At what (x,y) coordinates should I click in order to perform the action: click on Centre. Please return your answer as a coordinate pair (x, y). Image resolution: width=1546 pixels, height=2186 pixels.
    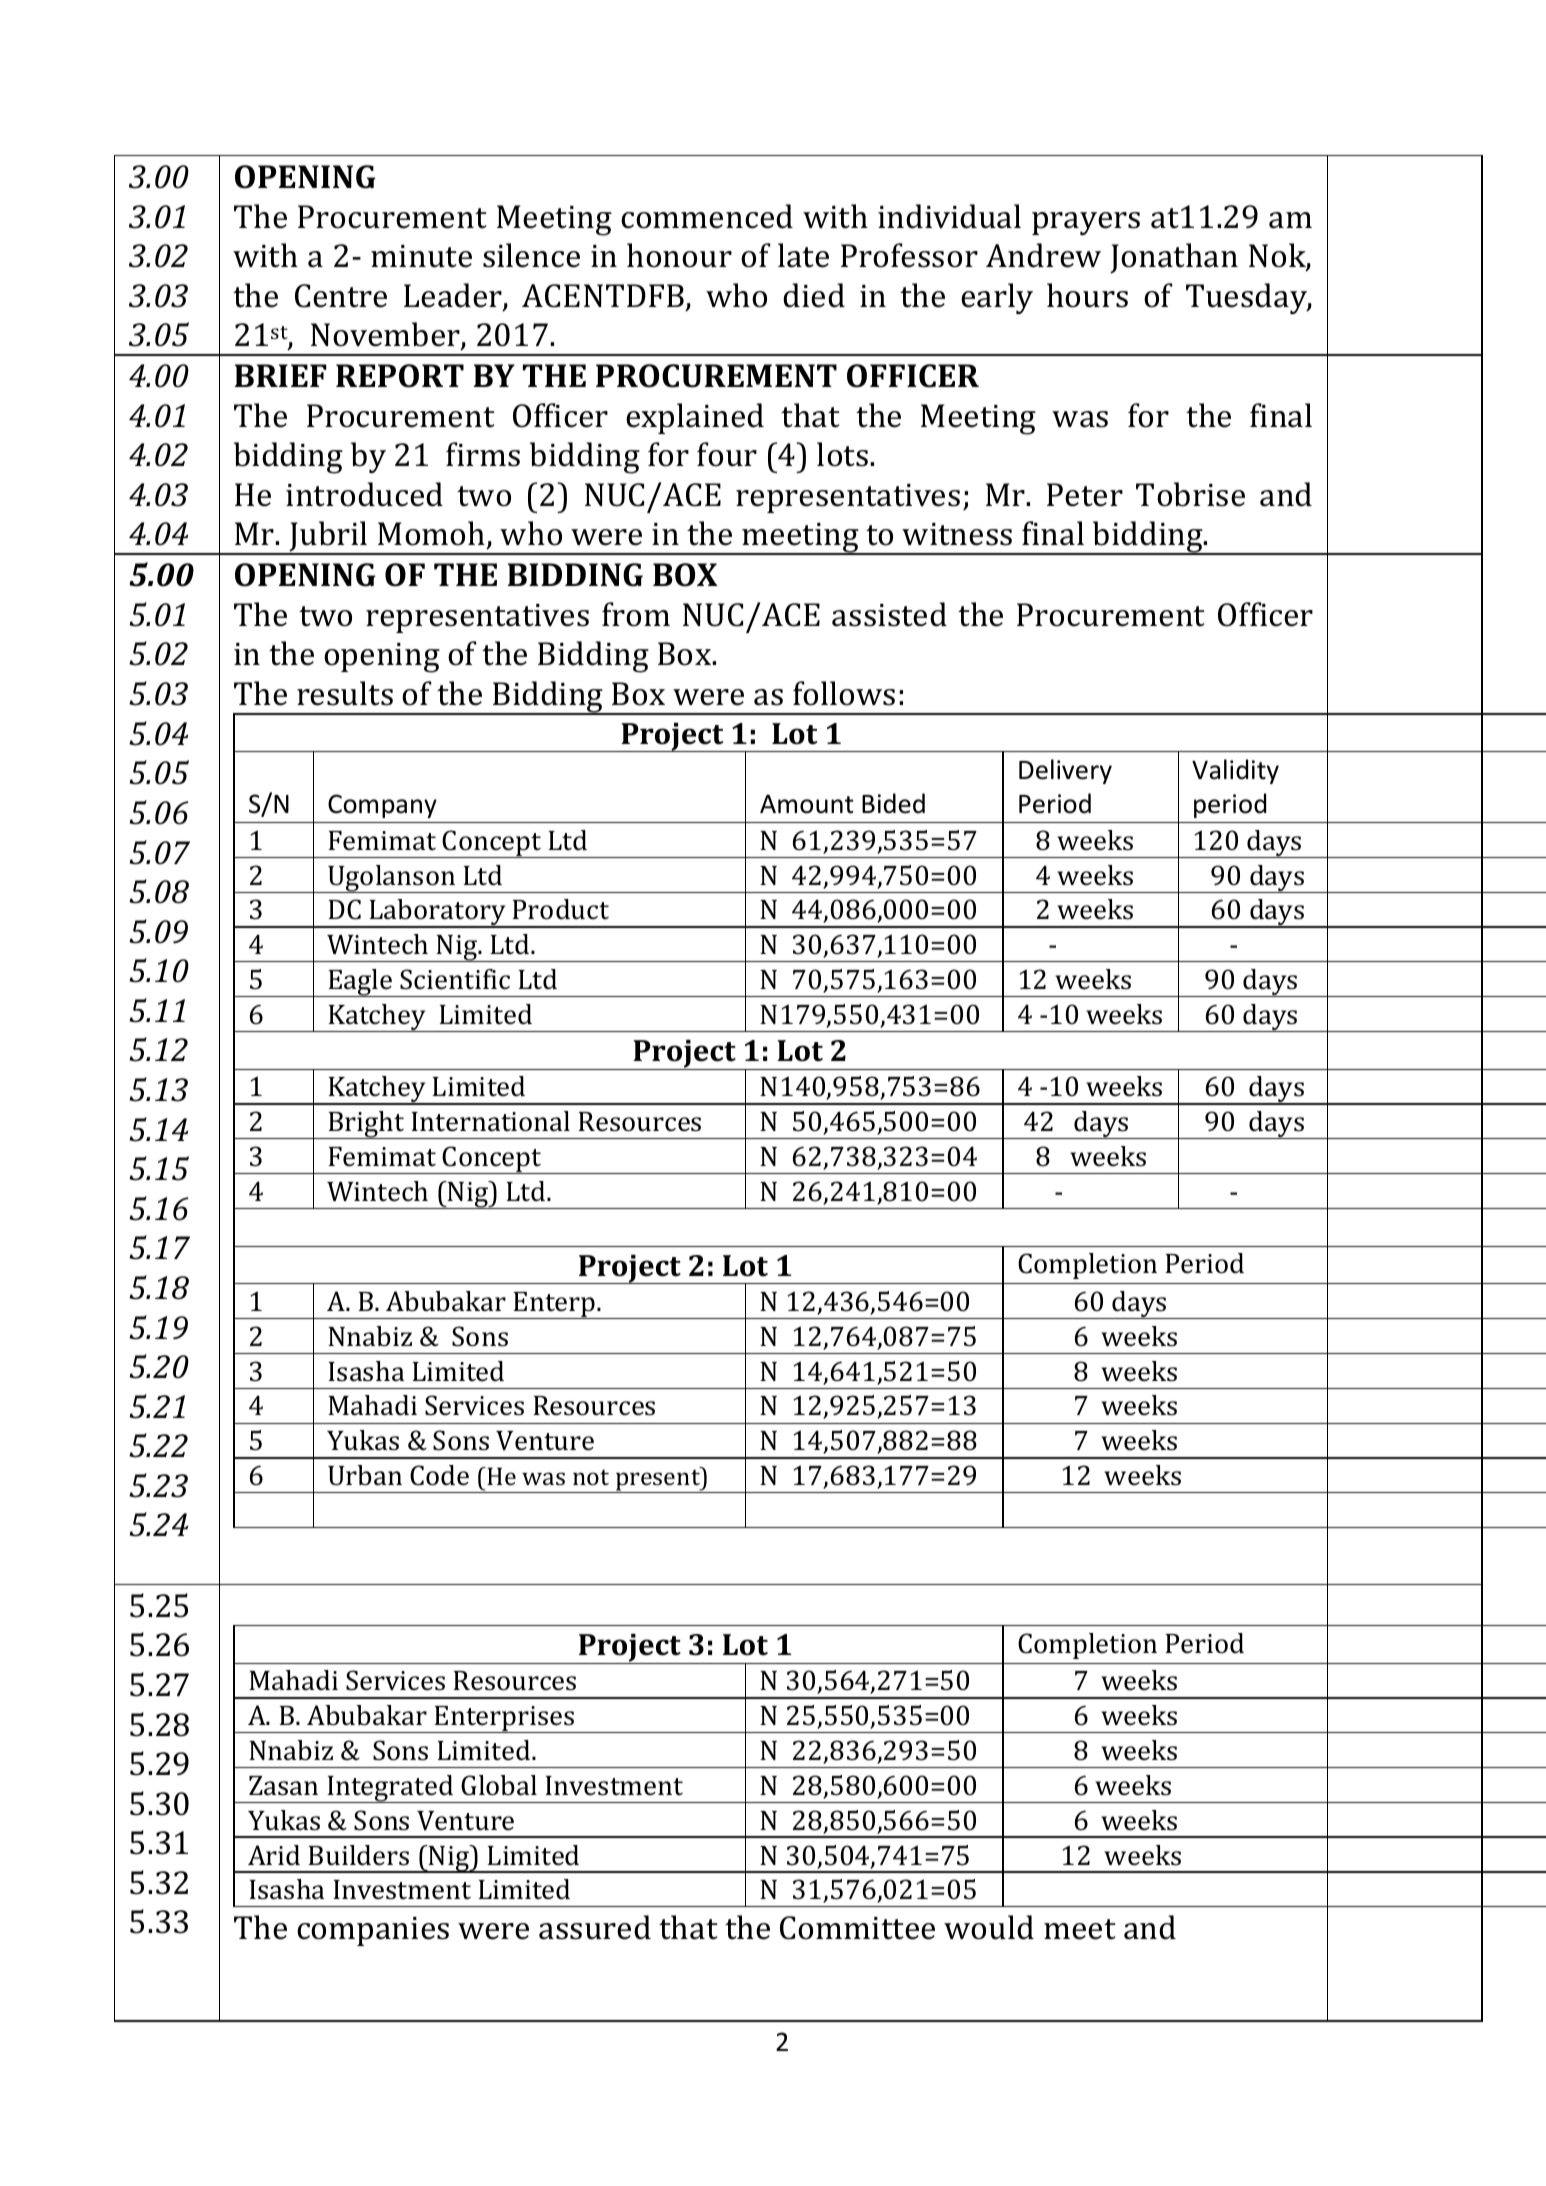
    Looking at the image, I should click on (341, 296).
